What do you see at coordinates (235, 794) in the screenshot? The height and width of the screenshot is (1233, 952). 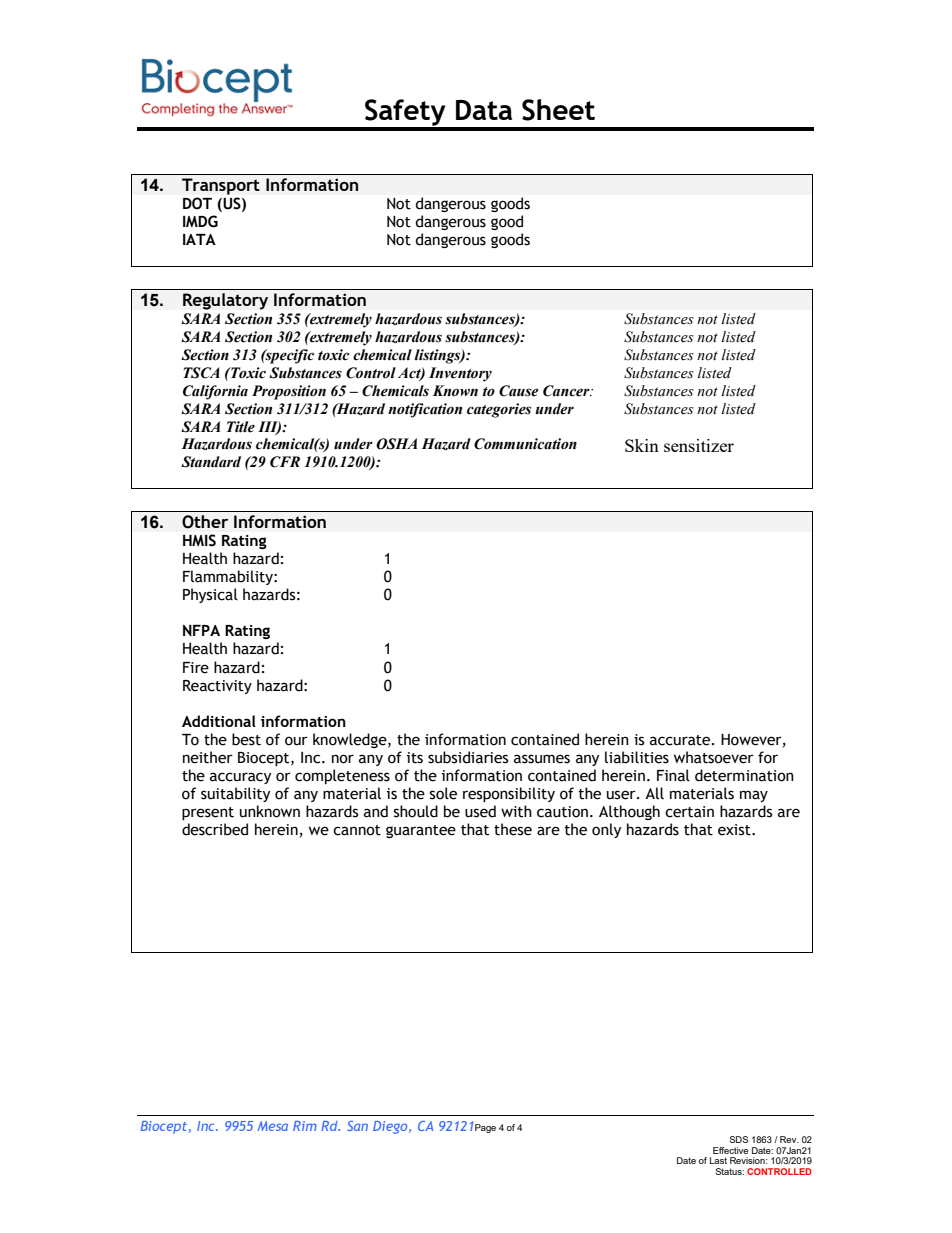 I see `suitability` at bounding box center [235, 794].
